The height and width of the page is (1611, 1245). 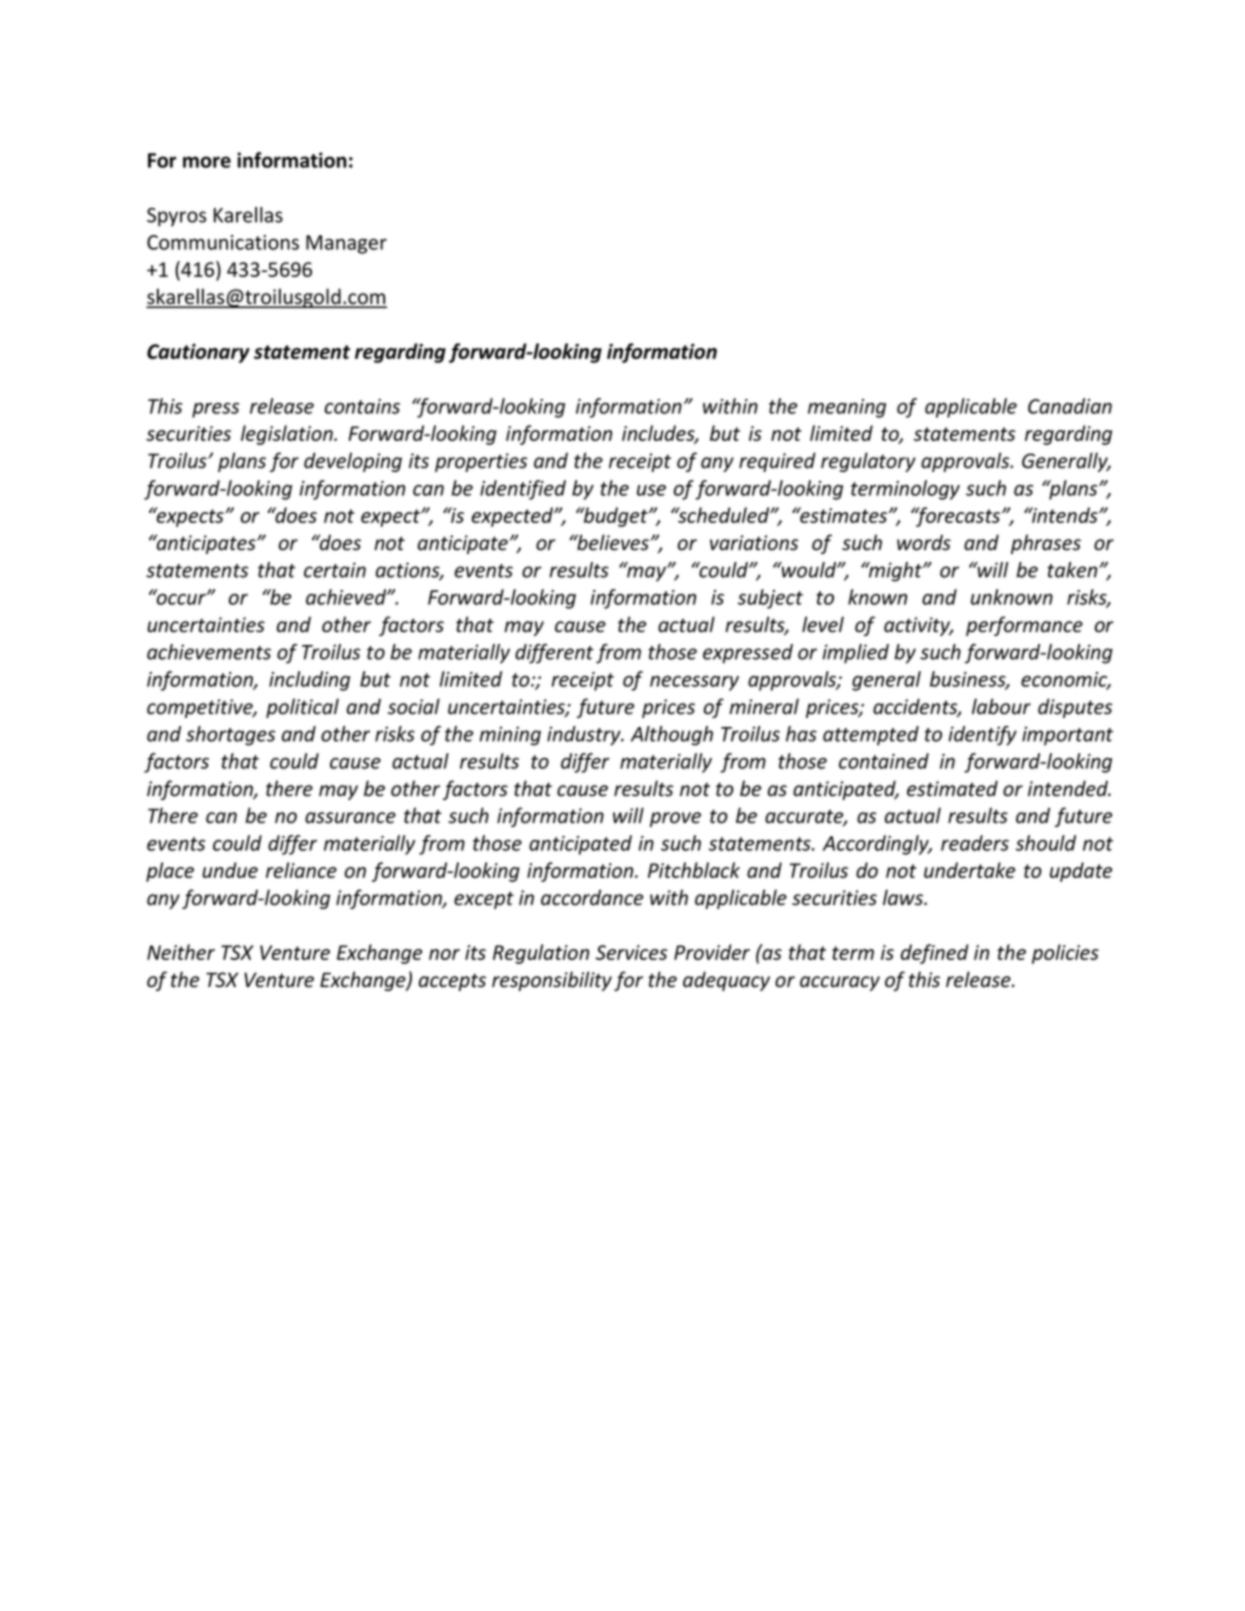 What do you see at coordinates (1070, 406) in the page?
I see `Canadian` at bounding box center [1070, 406].
